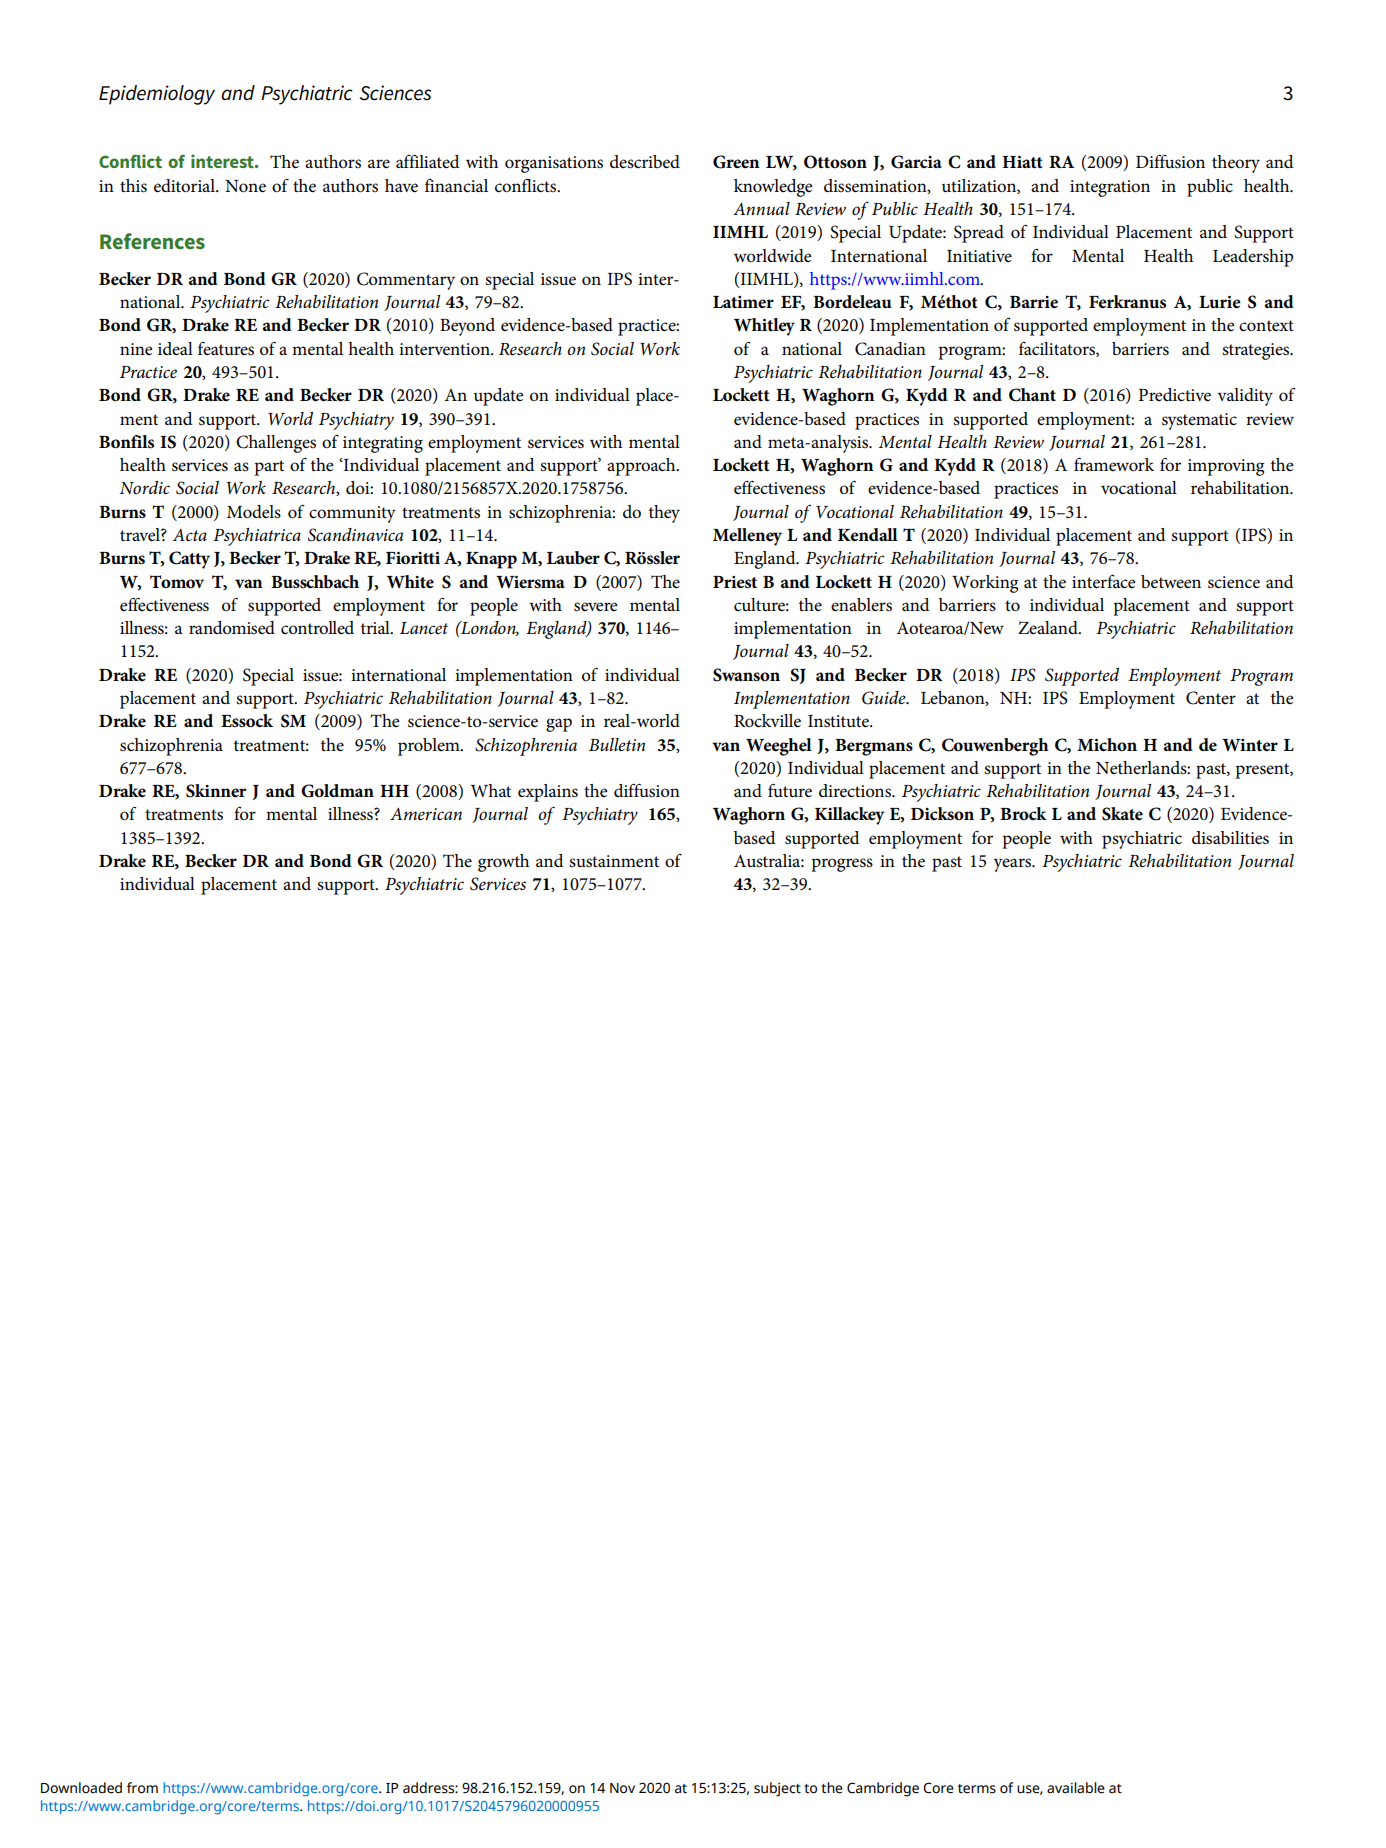 The width and height of the screenshot is (1386, 1848). I want to click on Center, so click(1211, 698).
